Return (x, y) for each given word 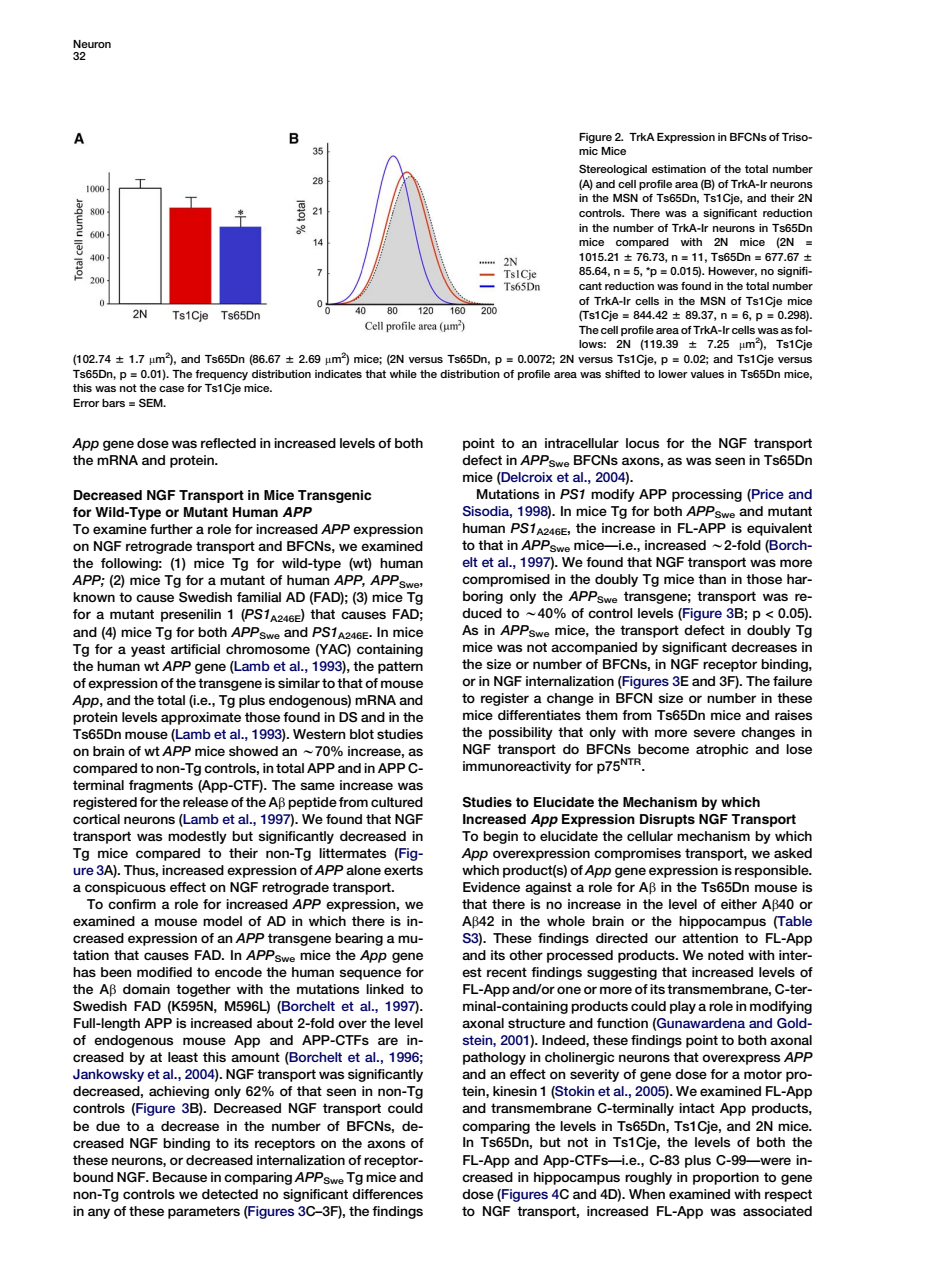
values (707, 374)
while (403, 374)
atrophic (722, 750)
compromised (506, 580)
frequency (221, 375)
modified (164, 972)
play (683, 1007)
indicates (338, 374)
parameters (204, 1212)
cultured (397, 802)
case (171, 389)
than (712, 579)
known (94, 597)
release (205, 802)
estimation (679, 169)
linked (385, 989)
